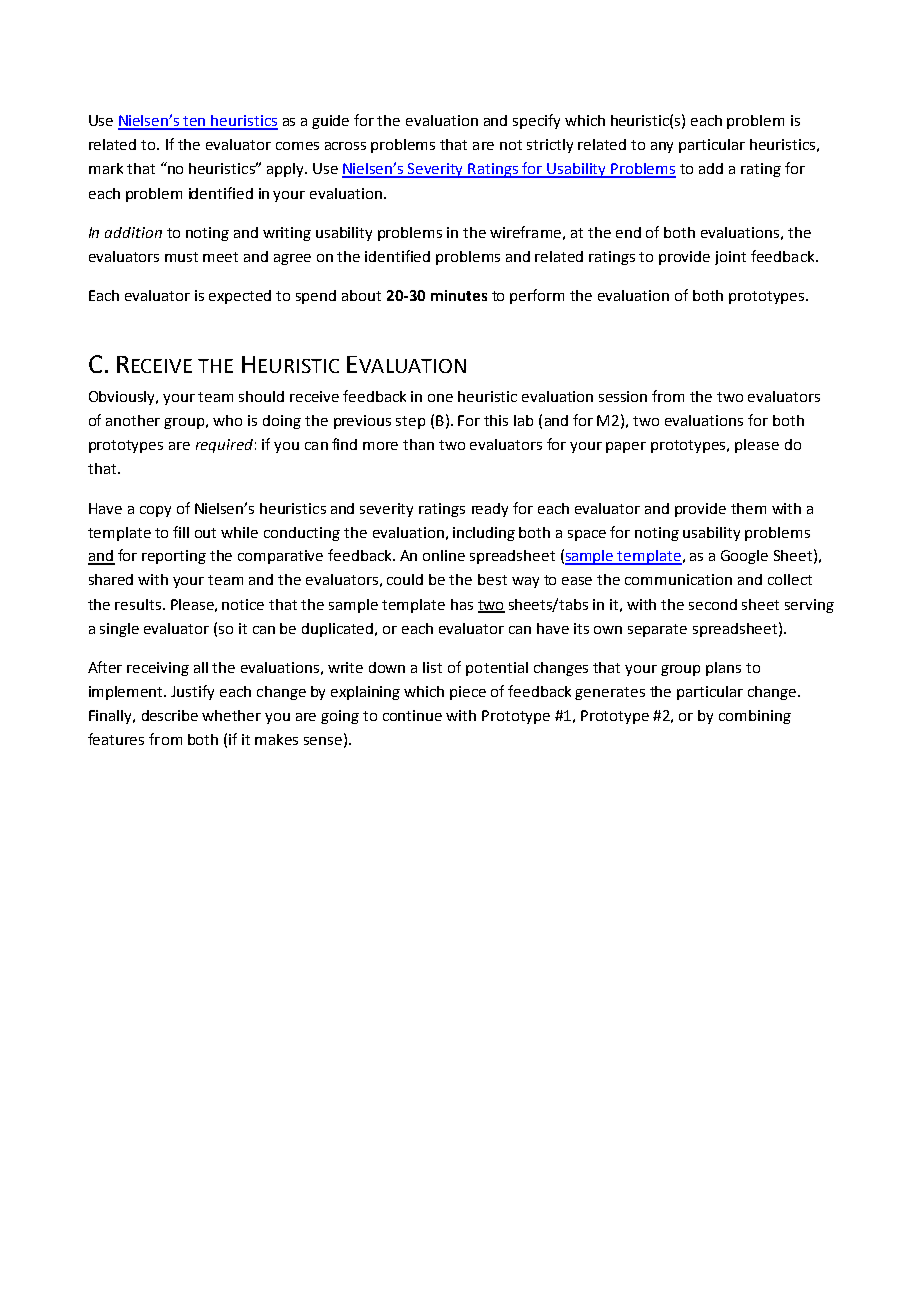 This document has height=1308, width=924. Describe the element at coordinates (459, 295) in the document. I see `minutes` at that location.
